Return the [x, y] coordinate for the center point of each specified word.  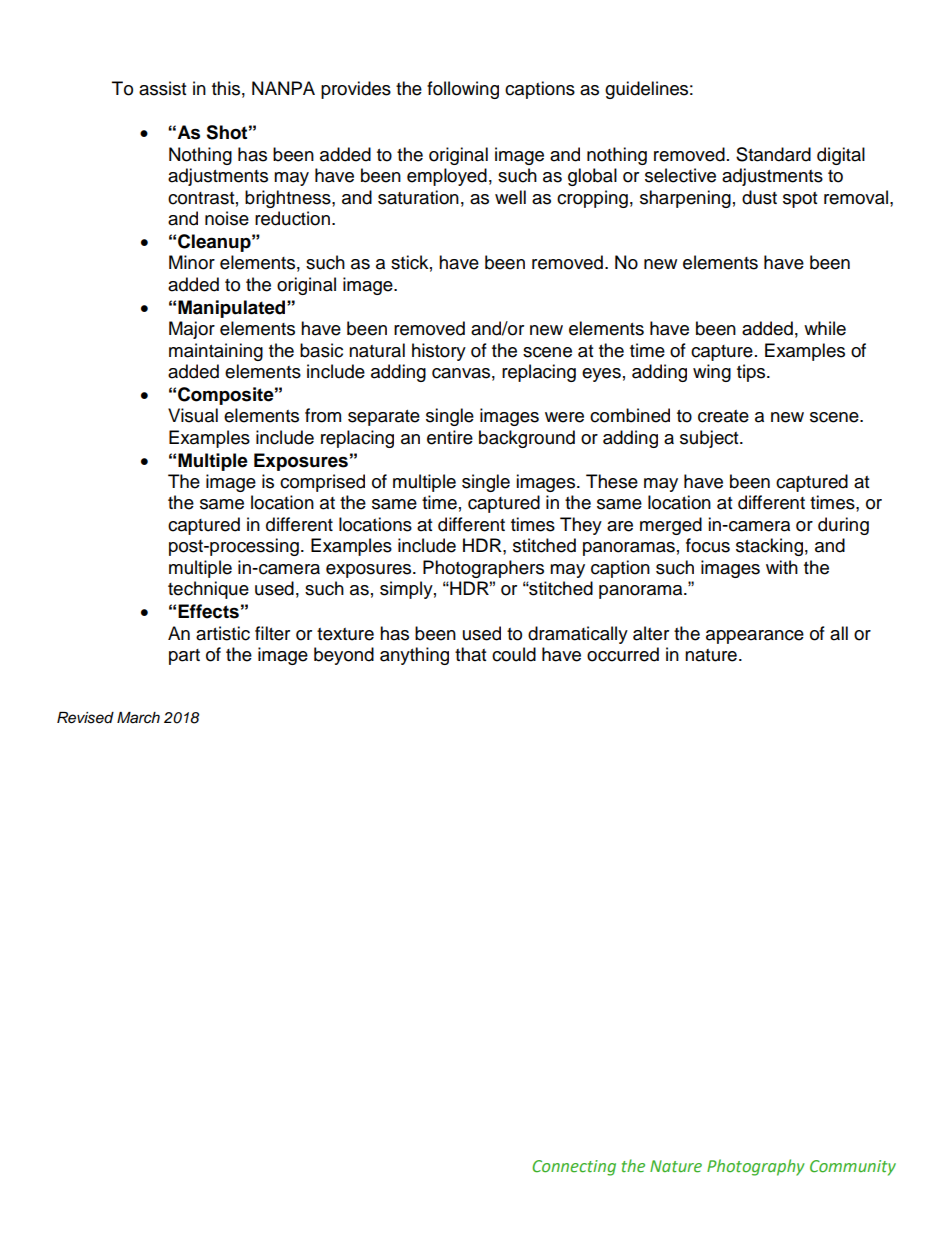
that [470, 654]
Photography [756, 1167]
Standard [773, 154]
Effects [208, 611]
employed [447, 177]
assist [162, 88]
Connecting [574, 1168]
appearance [755, 637]
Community [853, 1168]
